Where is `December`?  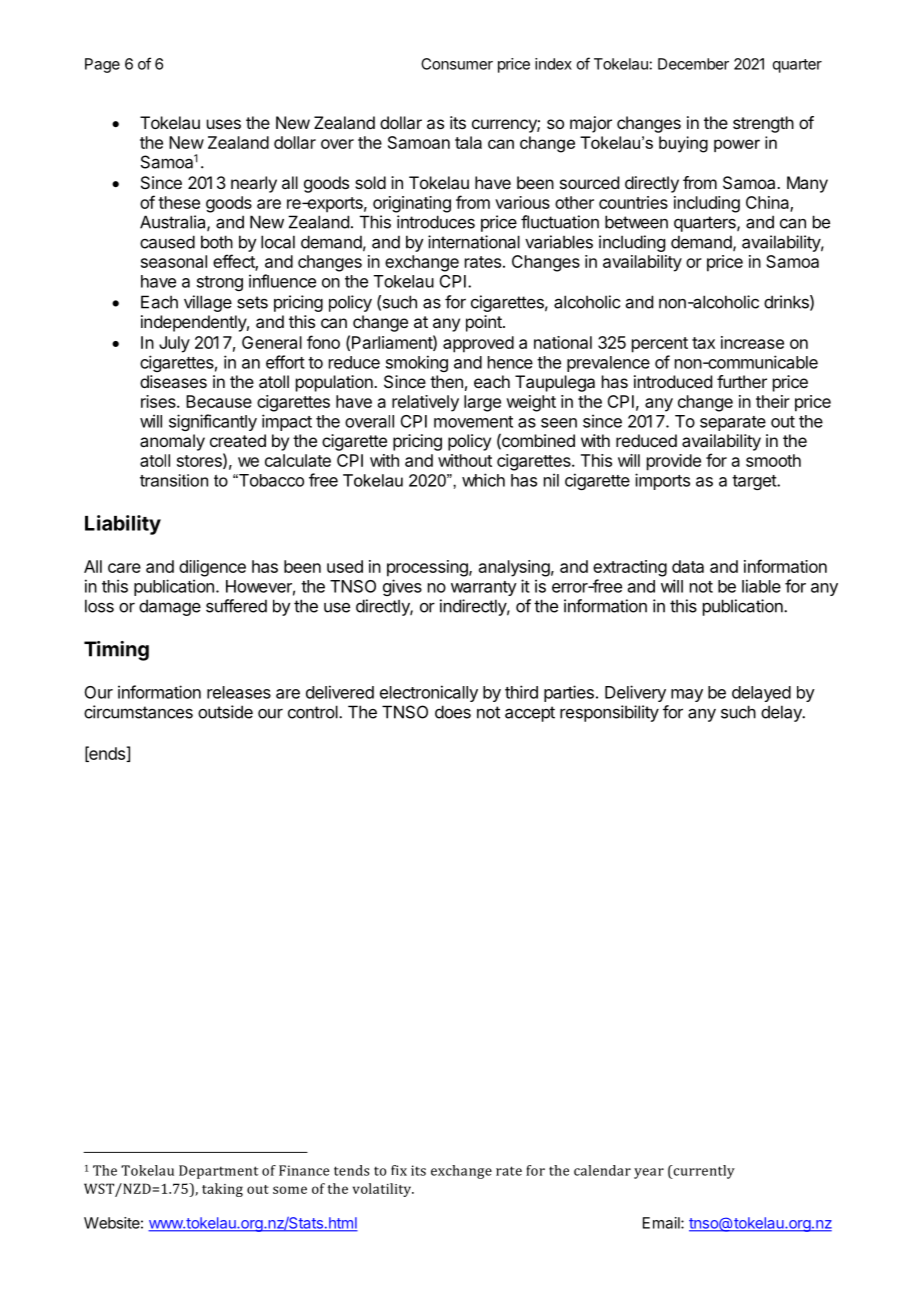
December is located at coordinates (693, 64).
